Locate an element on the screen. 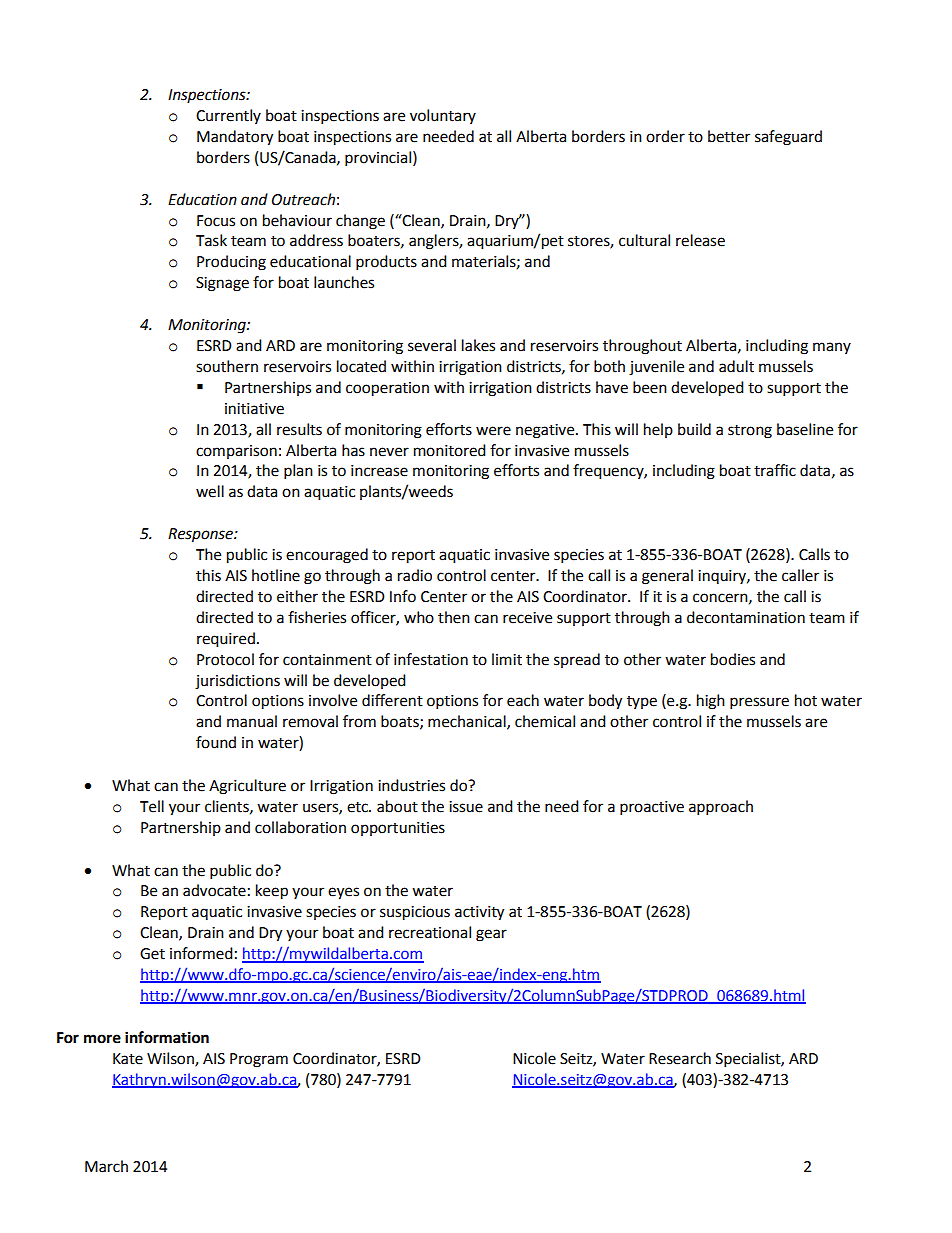 Image resolution: width=952 pixels, height=1233 pixels. Program is located at coordinates (259, 1060).
